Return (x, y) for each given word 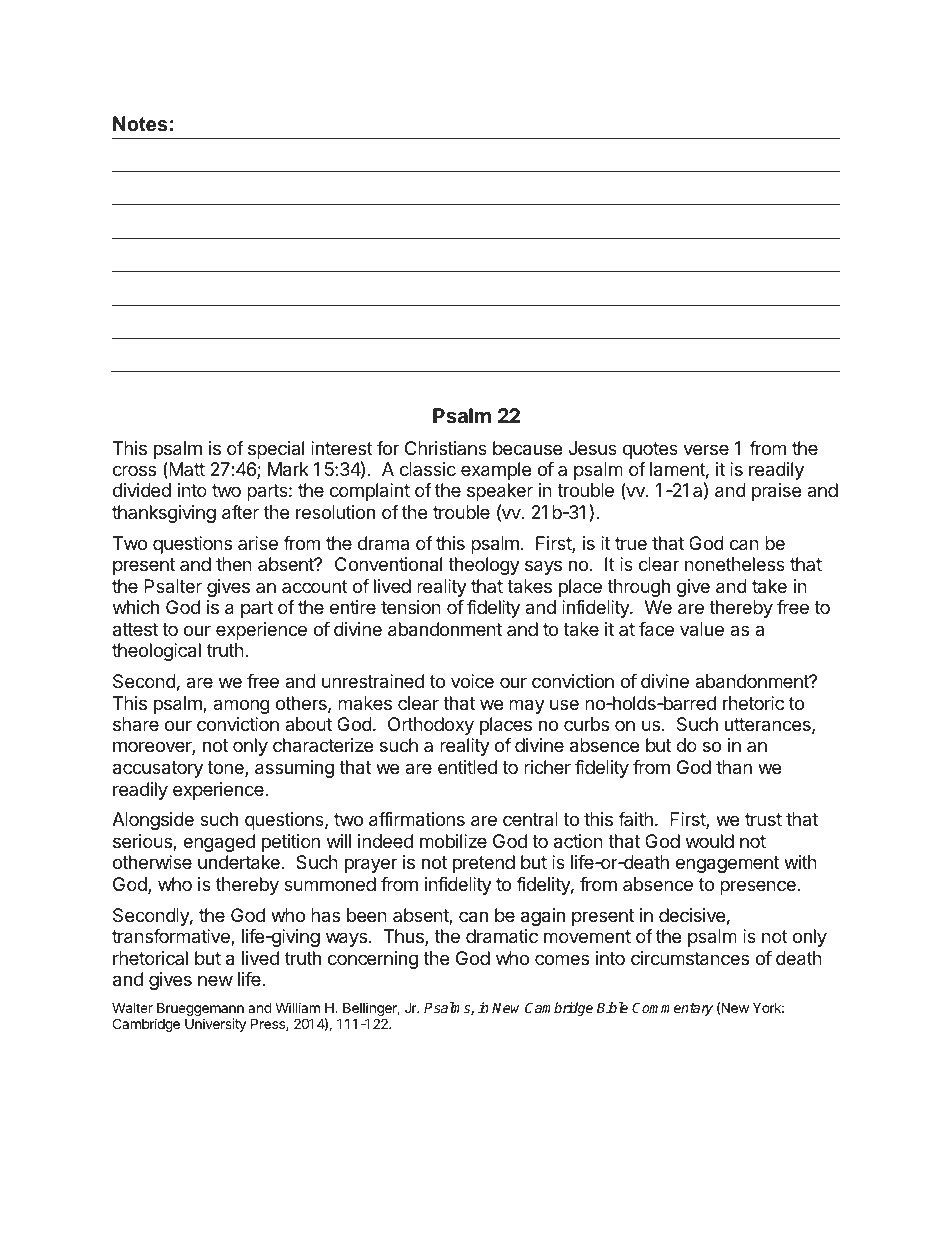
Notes (140, 124)
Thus (404, 937)
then (234, 564)
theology (484, 566)
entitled (467, 767)
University (215, 1025)
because (527, 448)
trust (763, 819)
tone (226, 769)
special (276, 450)
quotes (650, 450)
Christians (446, 448)
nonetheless (735, 564)
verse (706, 449)
